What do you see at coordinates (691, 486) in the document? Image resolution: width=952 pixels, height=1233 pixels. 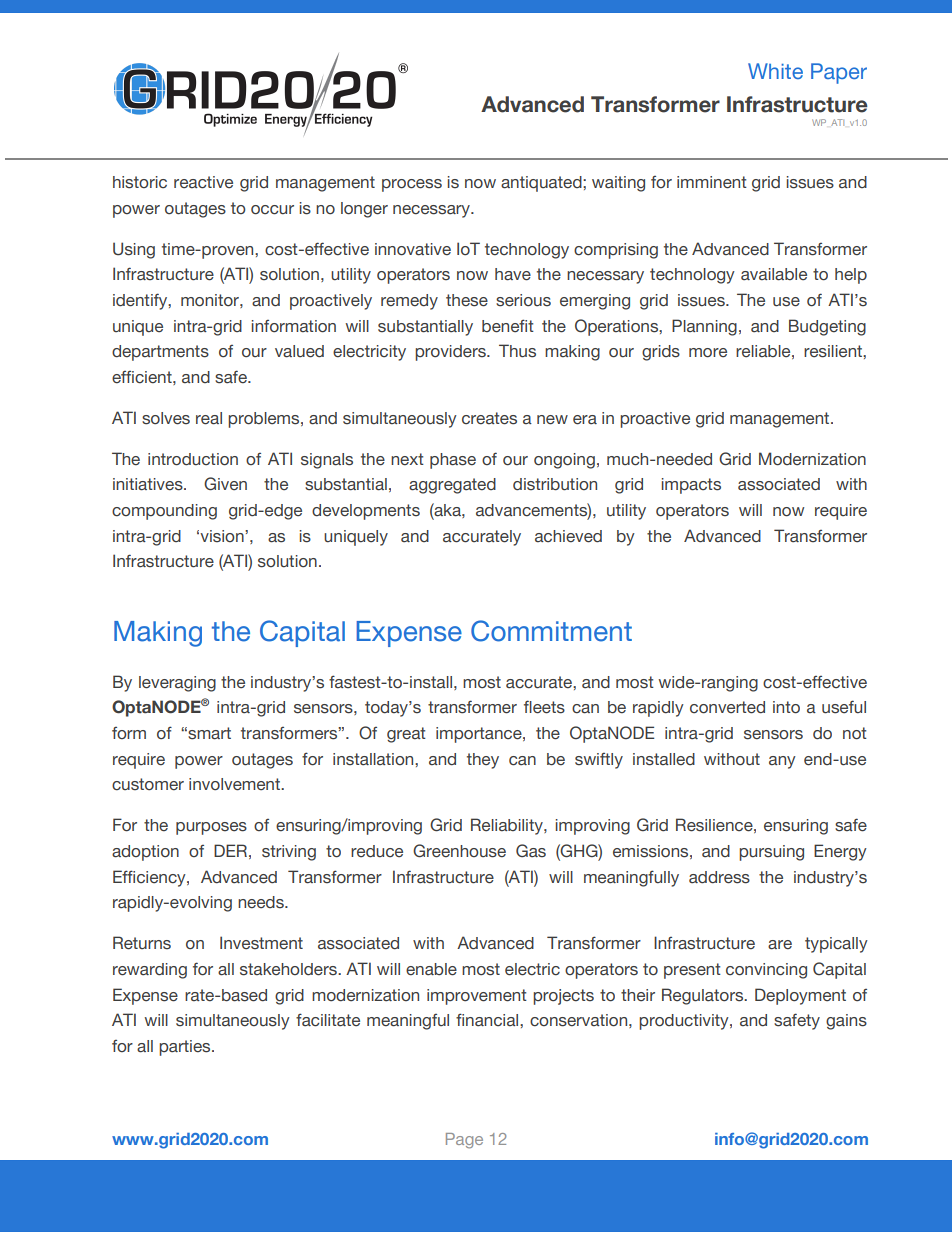 I see `impacts` at bounding box center [691, 486].
